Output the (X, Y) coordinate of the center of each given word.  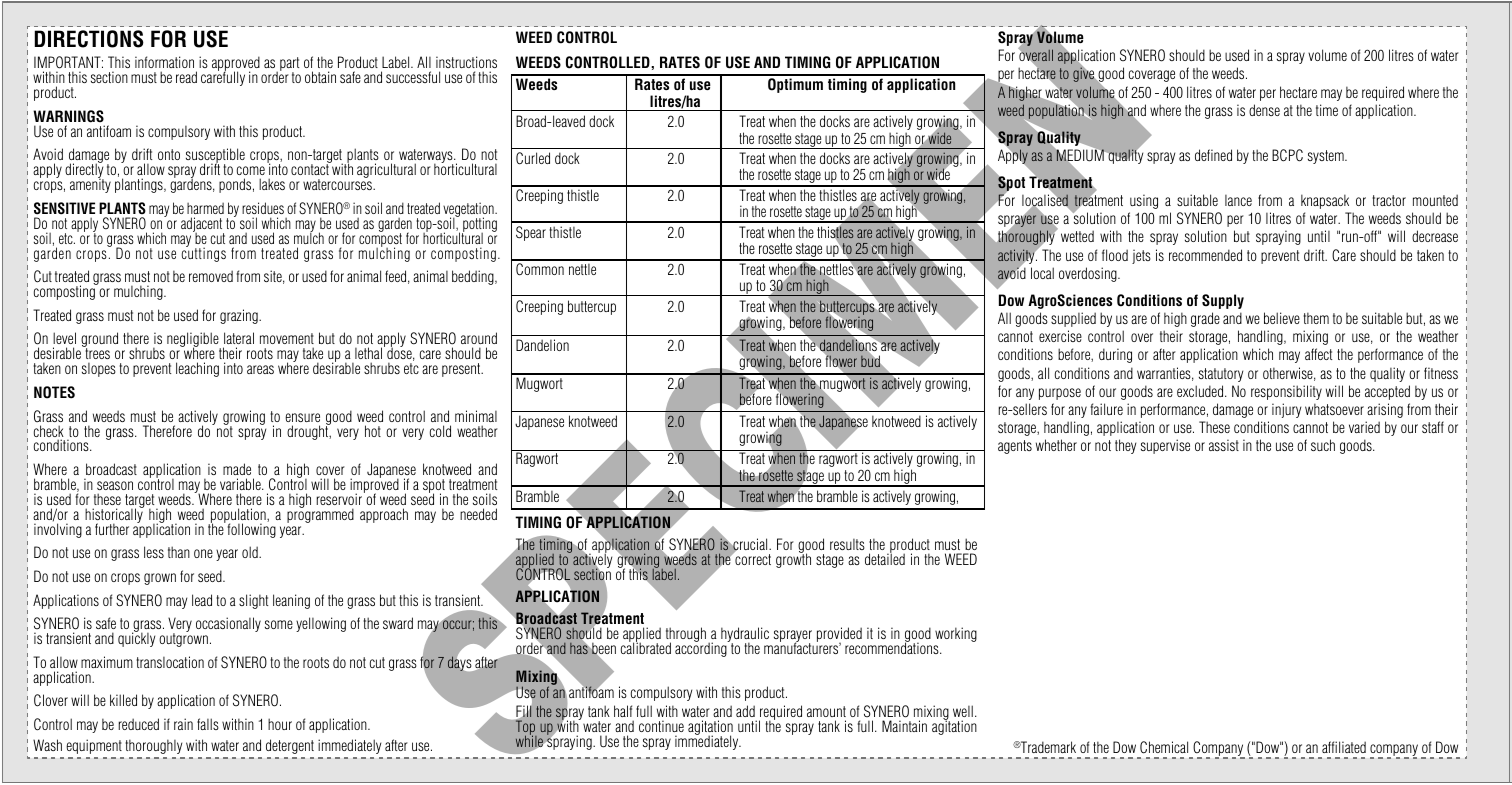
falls (208, 724)
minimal (476, 416)
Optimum (795, 85)
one (203, 553)
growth (793, 560)
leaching (197, 369)
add (745, 711)
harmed (205, 208)
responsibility (1286, 392)
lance (1238, 200)
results (847, 544)
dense (1264, 110)
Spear (531, 233)
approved (236, 65)
